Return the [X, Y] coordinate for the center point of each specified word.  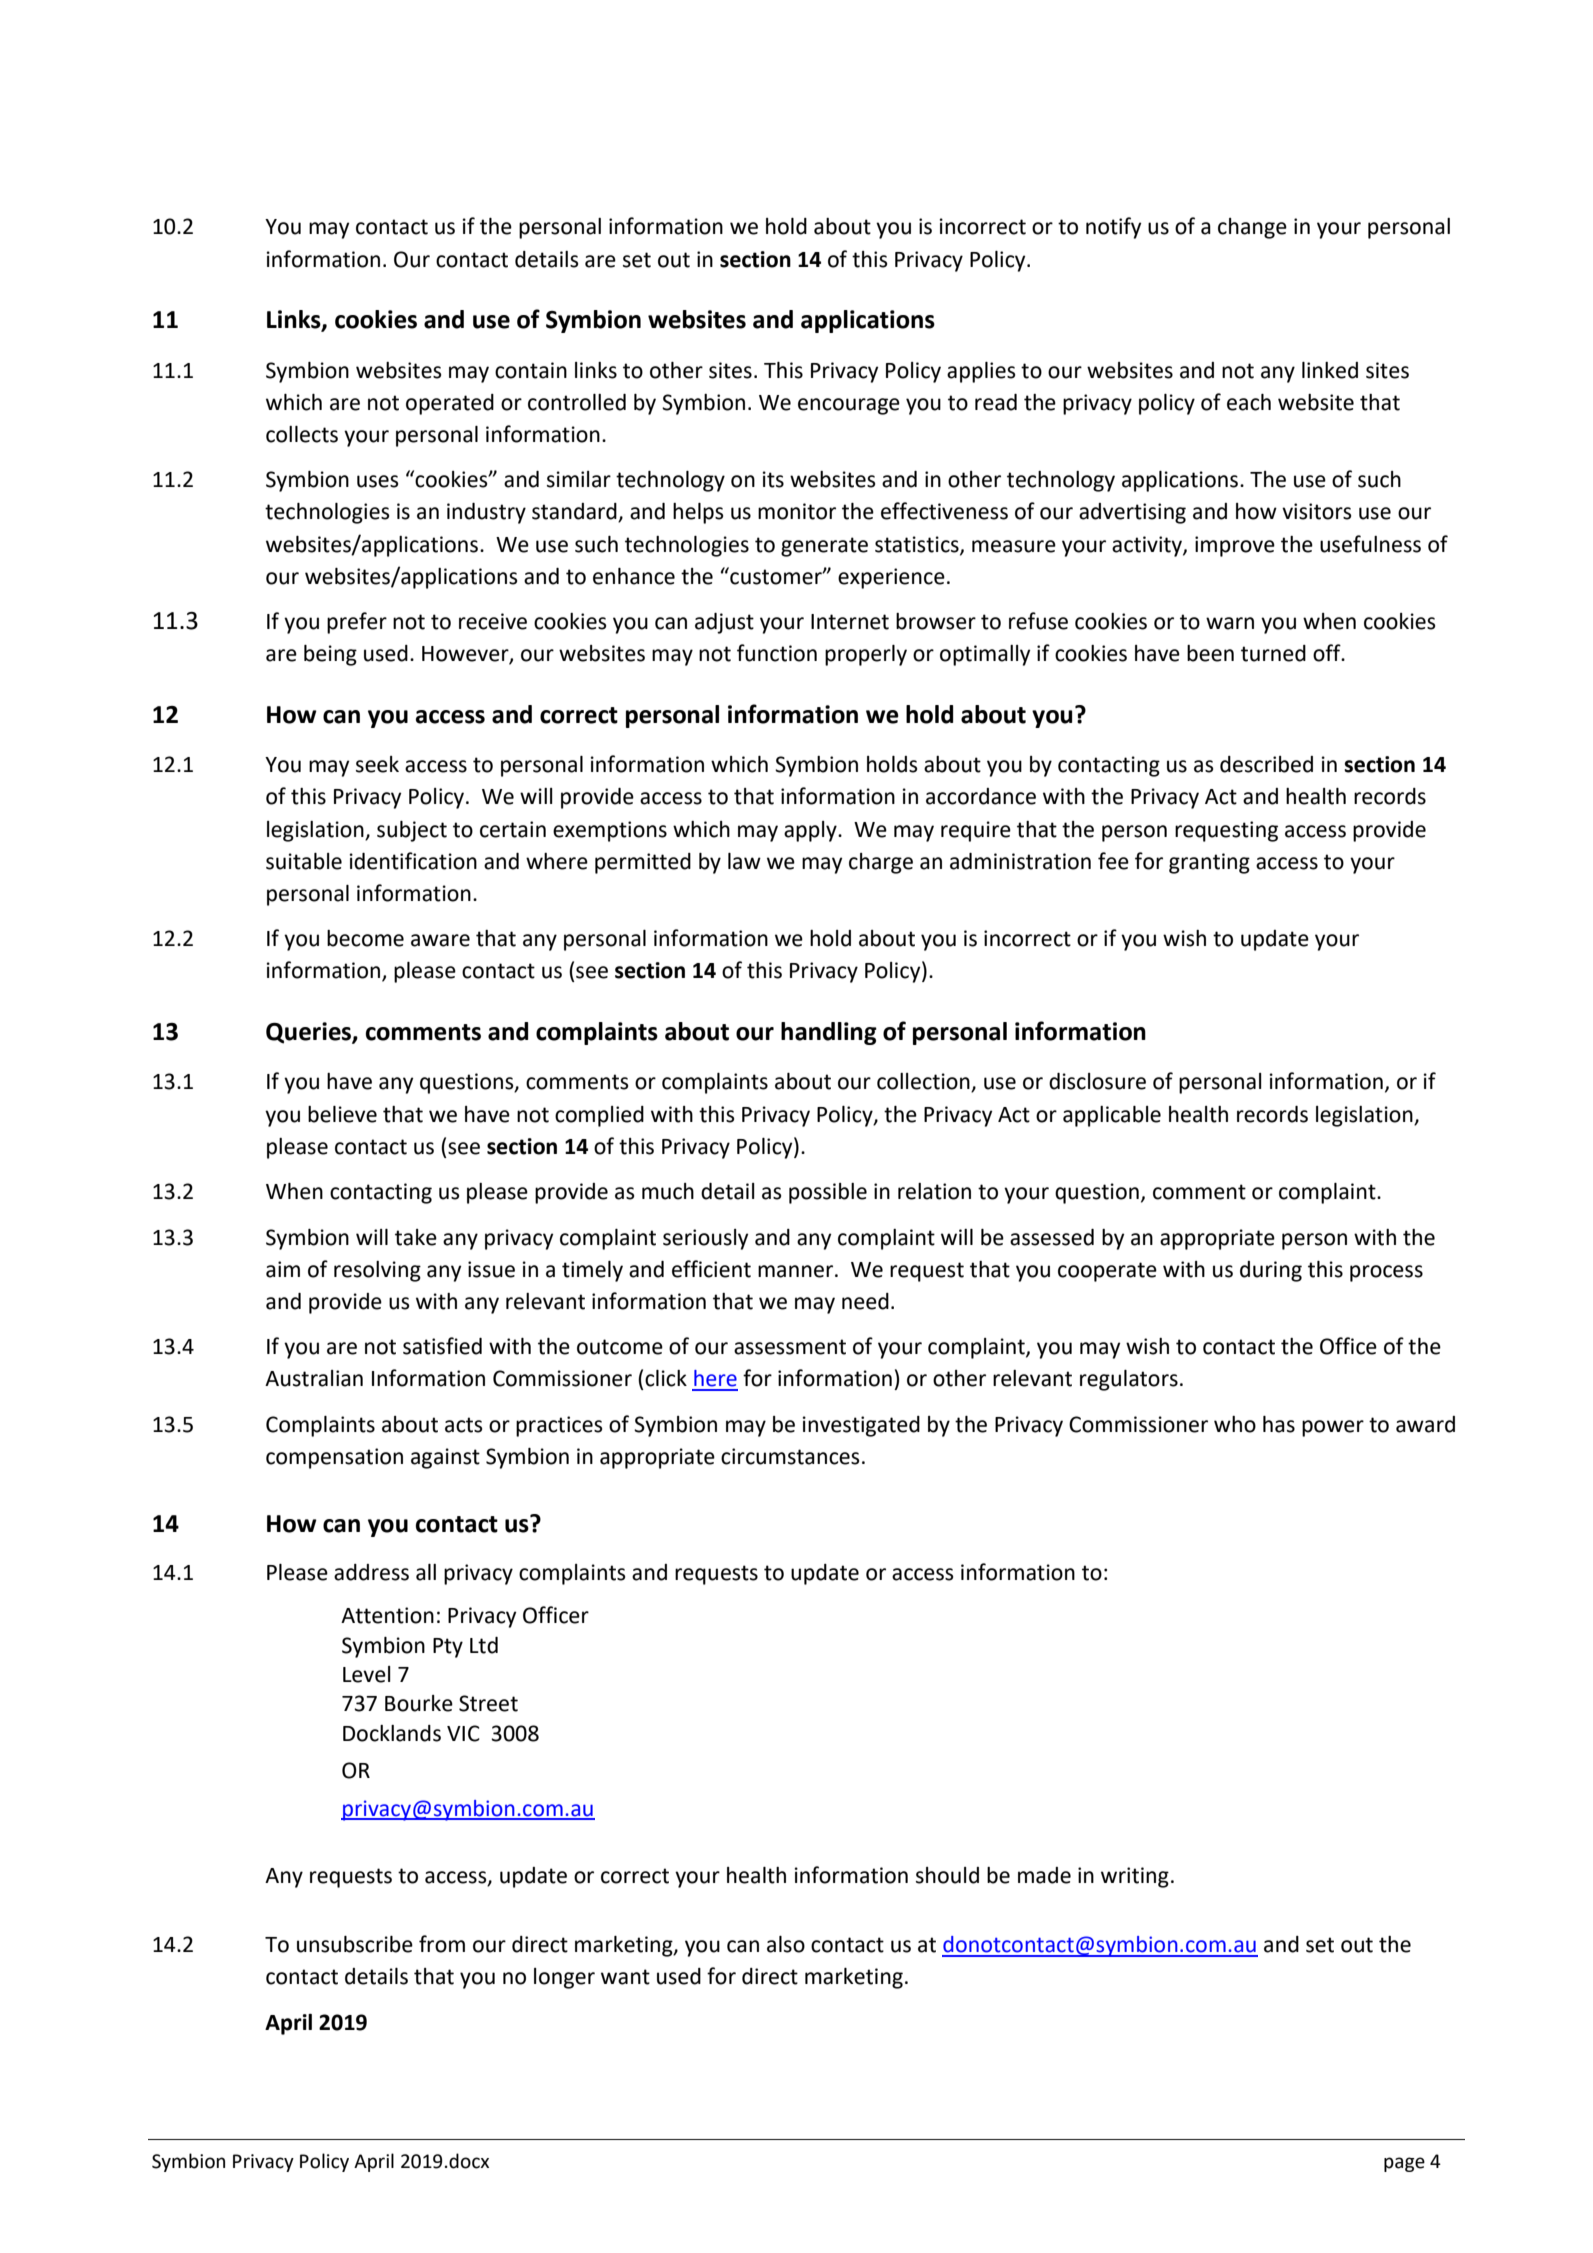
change [1252, 228]
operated [450, 404]
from [442, 1944]
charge [881, 863]
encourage [849, 406]
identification [413, 861]
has [1279, 1424]
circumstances [790, 1456]
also [786, 1944]
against [445, 1458]
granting [1209, 863]
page [1404, 2164]
